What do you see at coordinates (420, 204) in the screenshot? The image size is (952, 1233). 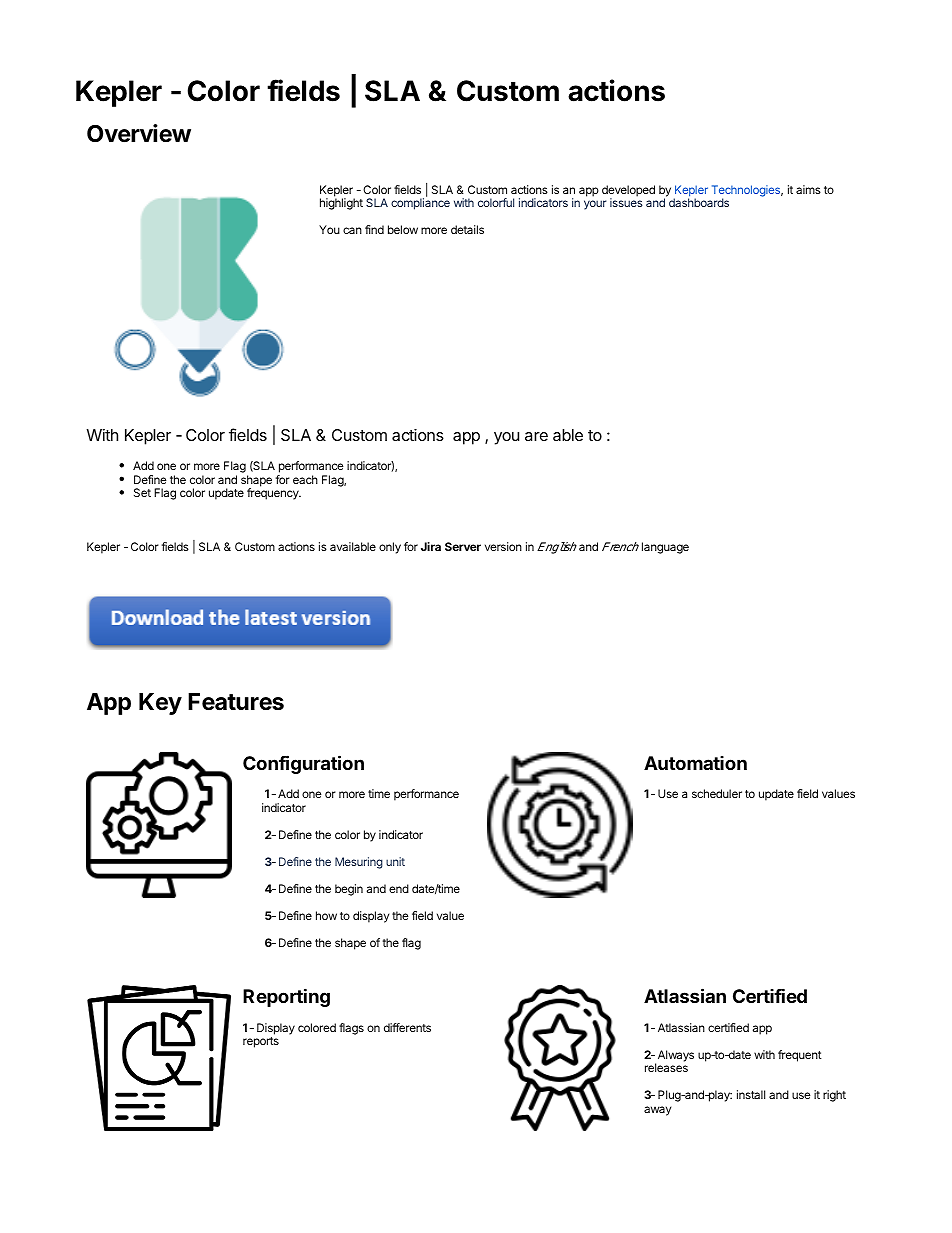 I see `compliance` at bounding box center [420, 204].
